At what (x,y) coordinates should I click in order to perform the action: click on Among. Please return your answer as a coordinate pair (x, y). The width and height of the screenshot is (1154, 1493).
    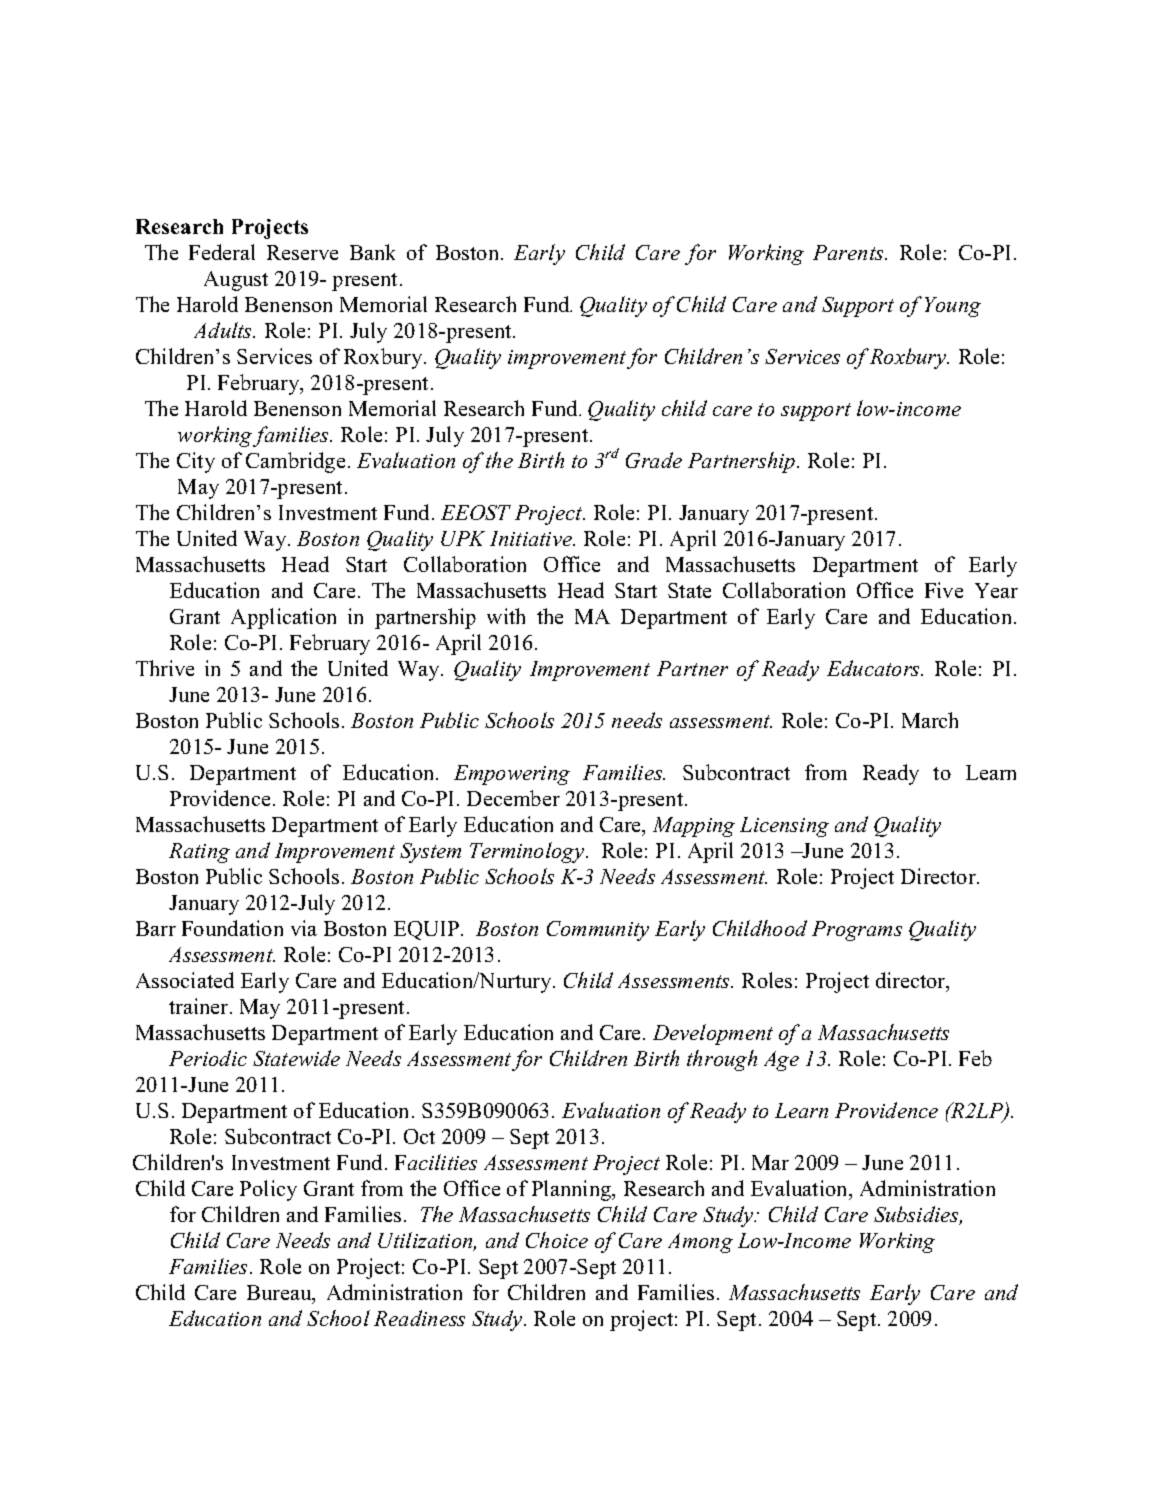
    Looking at the image, I should click on (700, 1243).
